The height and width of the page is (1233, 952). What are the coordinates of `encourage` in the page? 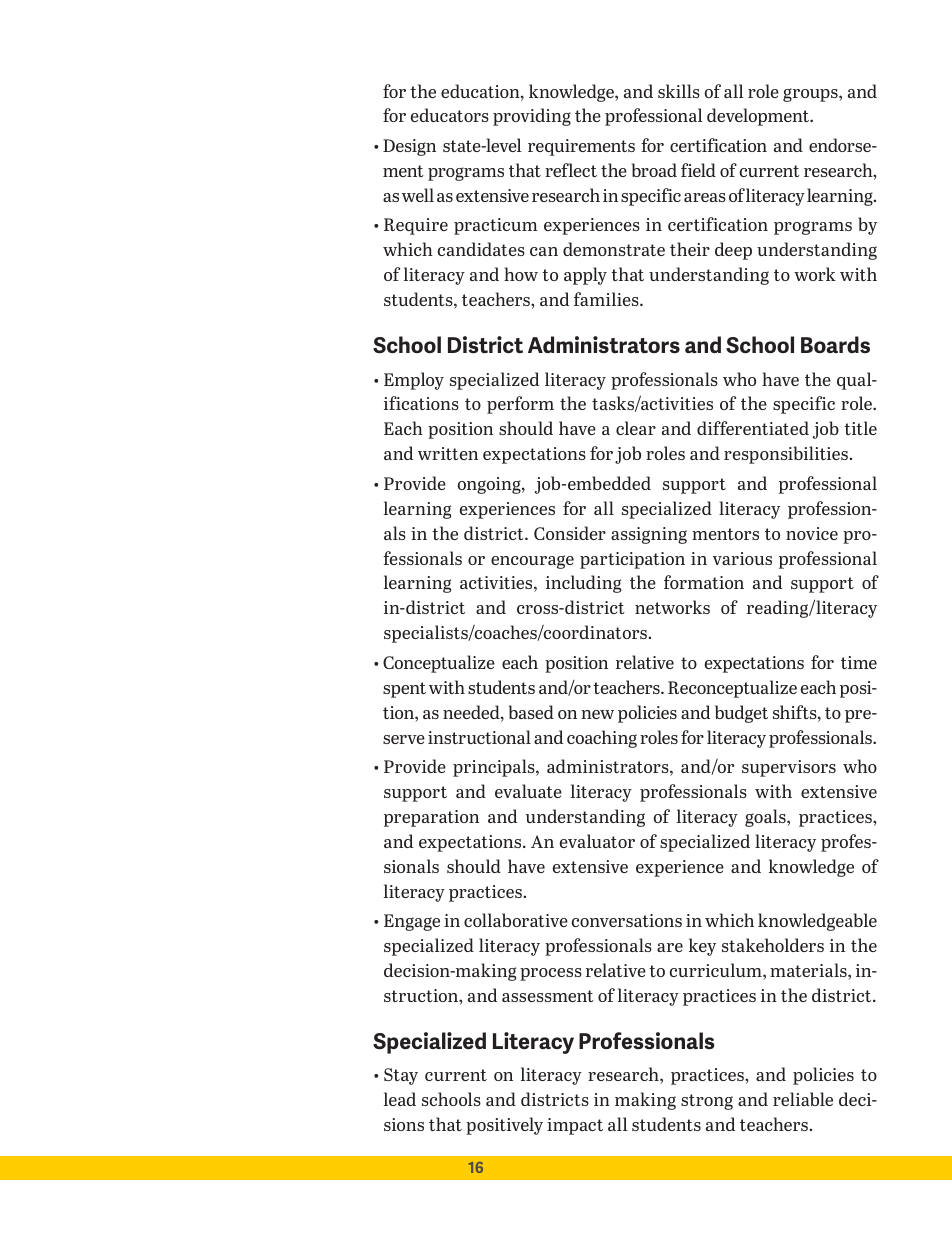 It's located at (532, 562).
